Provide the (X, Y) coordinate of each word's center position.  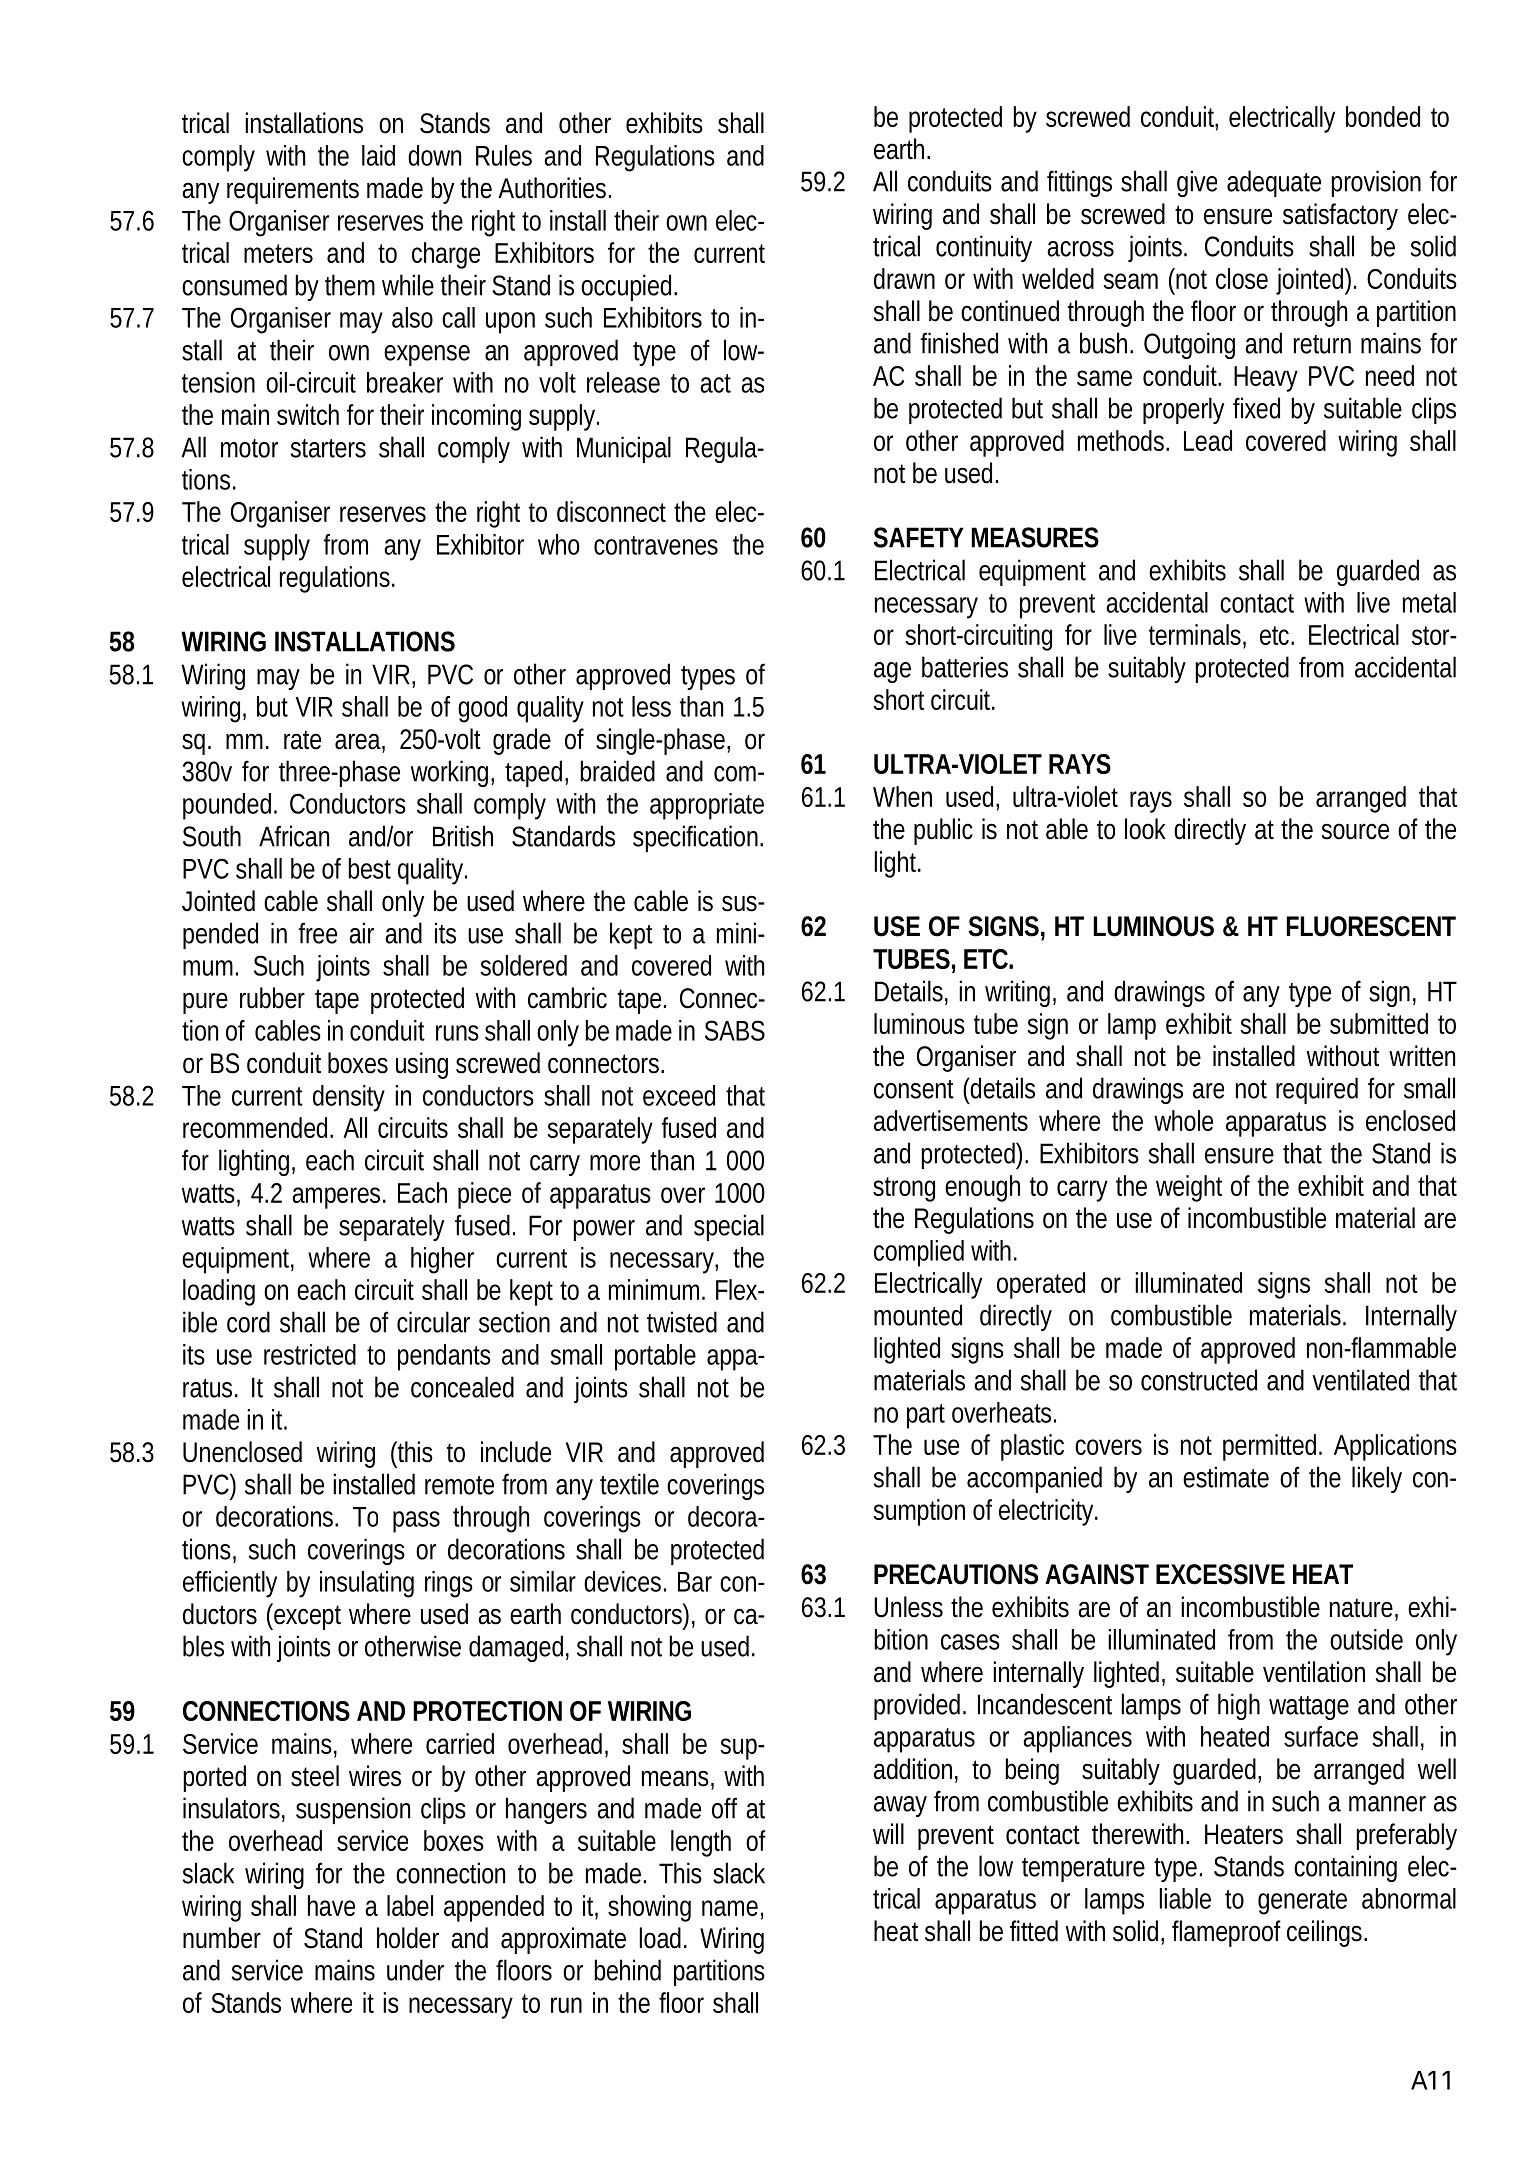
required (1317, 1090)
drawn (904, 278)
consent (914, 1089)
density (349, 1098)
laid (378, 155)
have (331, 1905)
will (888, 1833)
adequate (1274, 183)
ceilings (1327, 1933)
